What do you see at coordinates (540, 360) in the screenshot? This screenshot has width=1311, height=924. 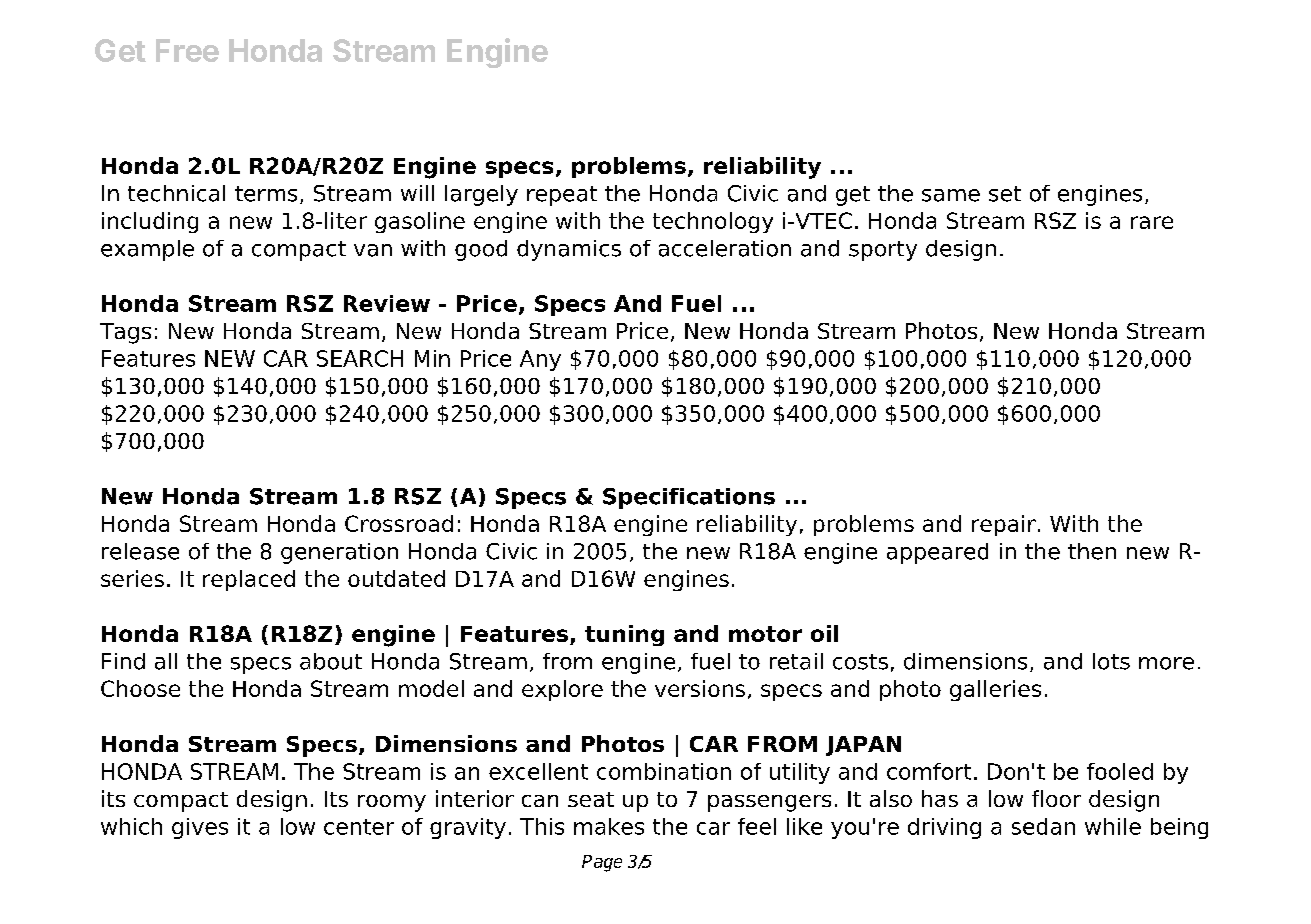 I see `Any` at bounding box center [540, 360].
